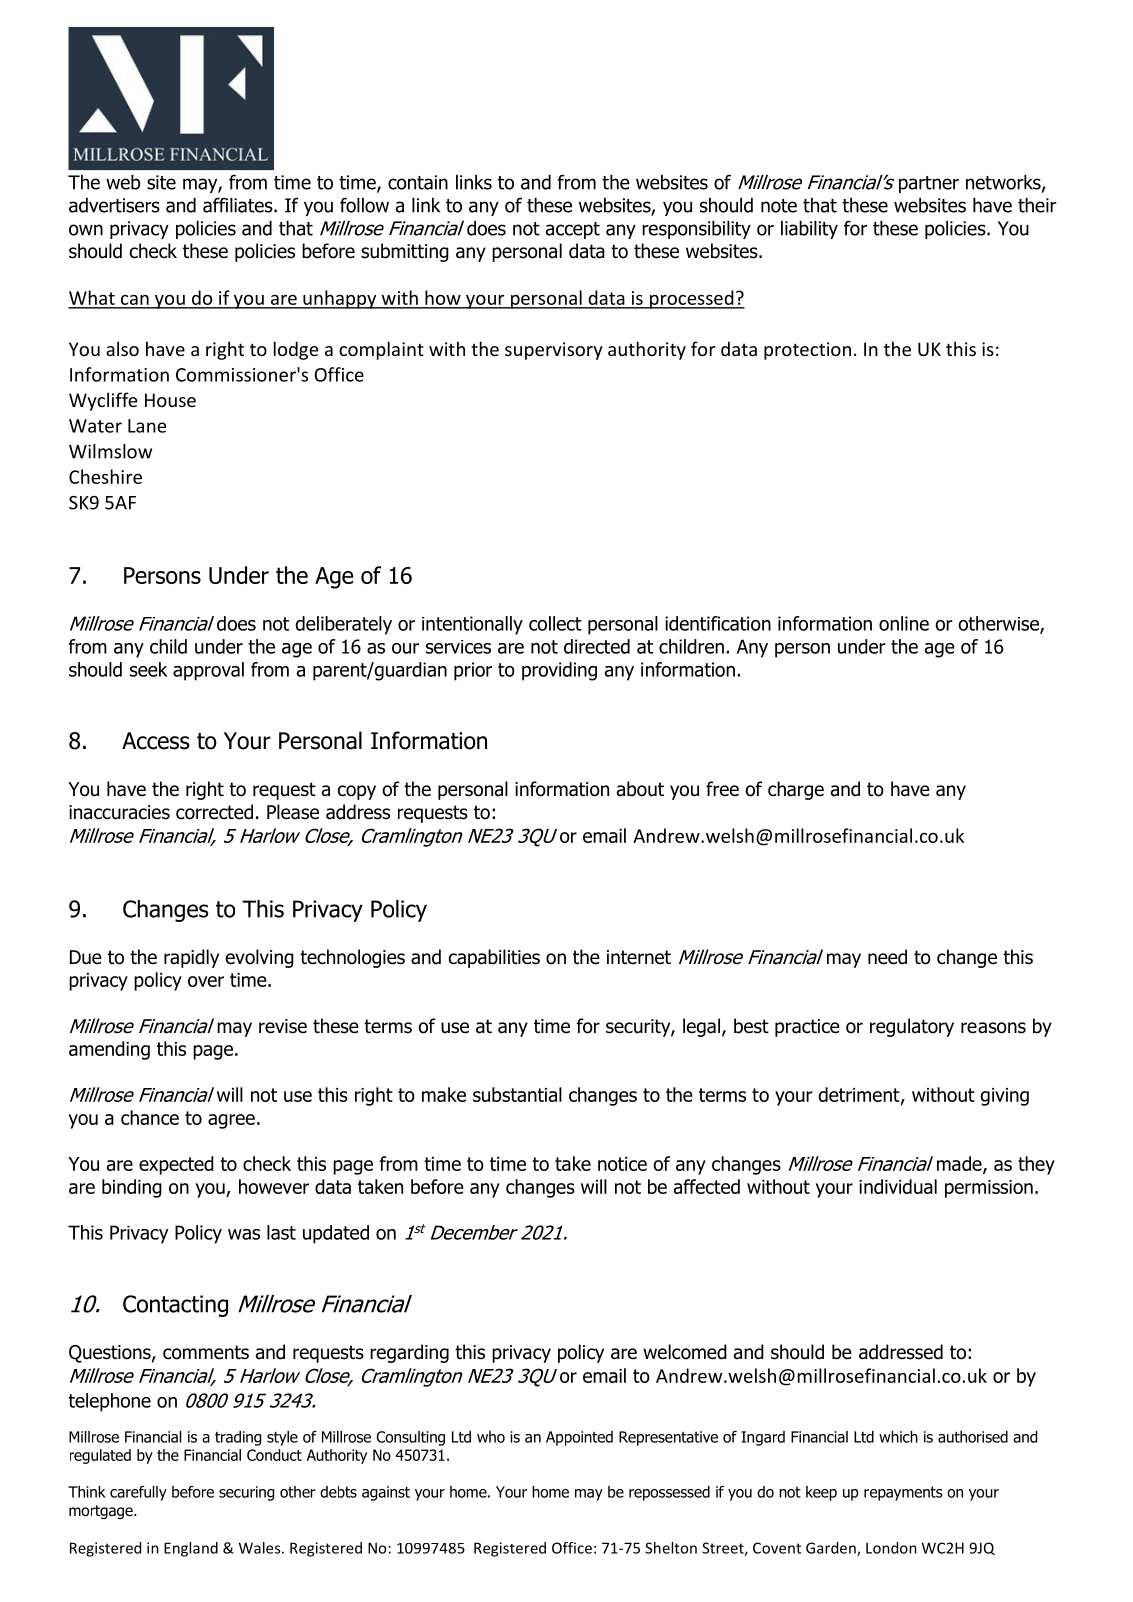 The width and height of the document is (1133, 1602). I want to click on affiliates, so click(239, 205).
